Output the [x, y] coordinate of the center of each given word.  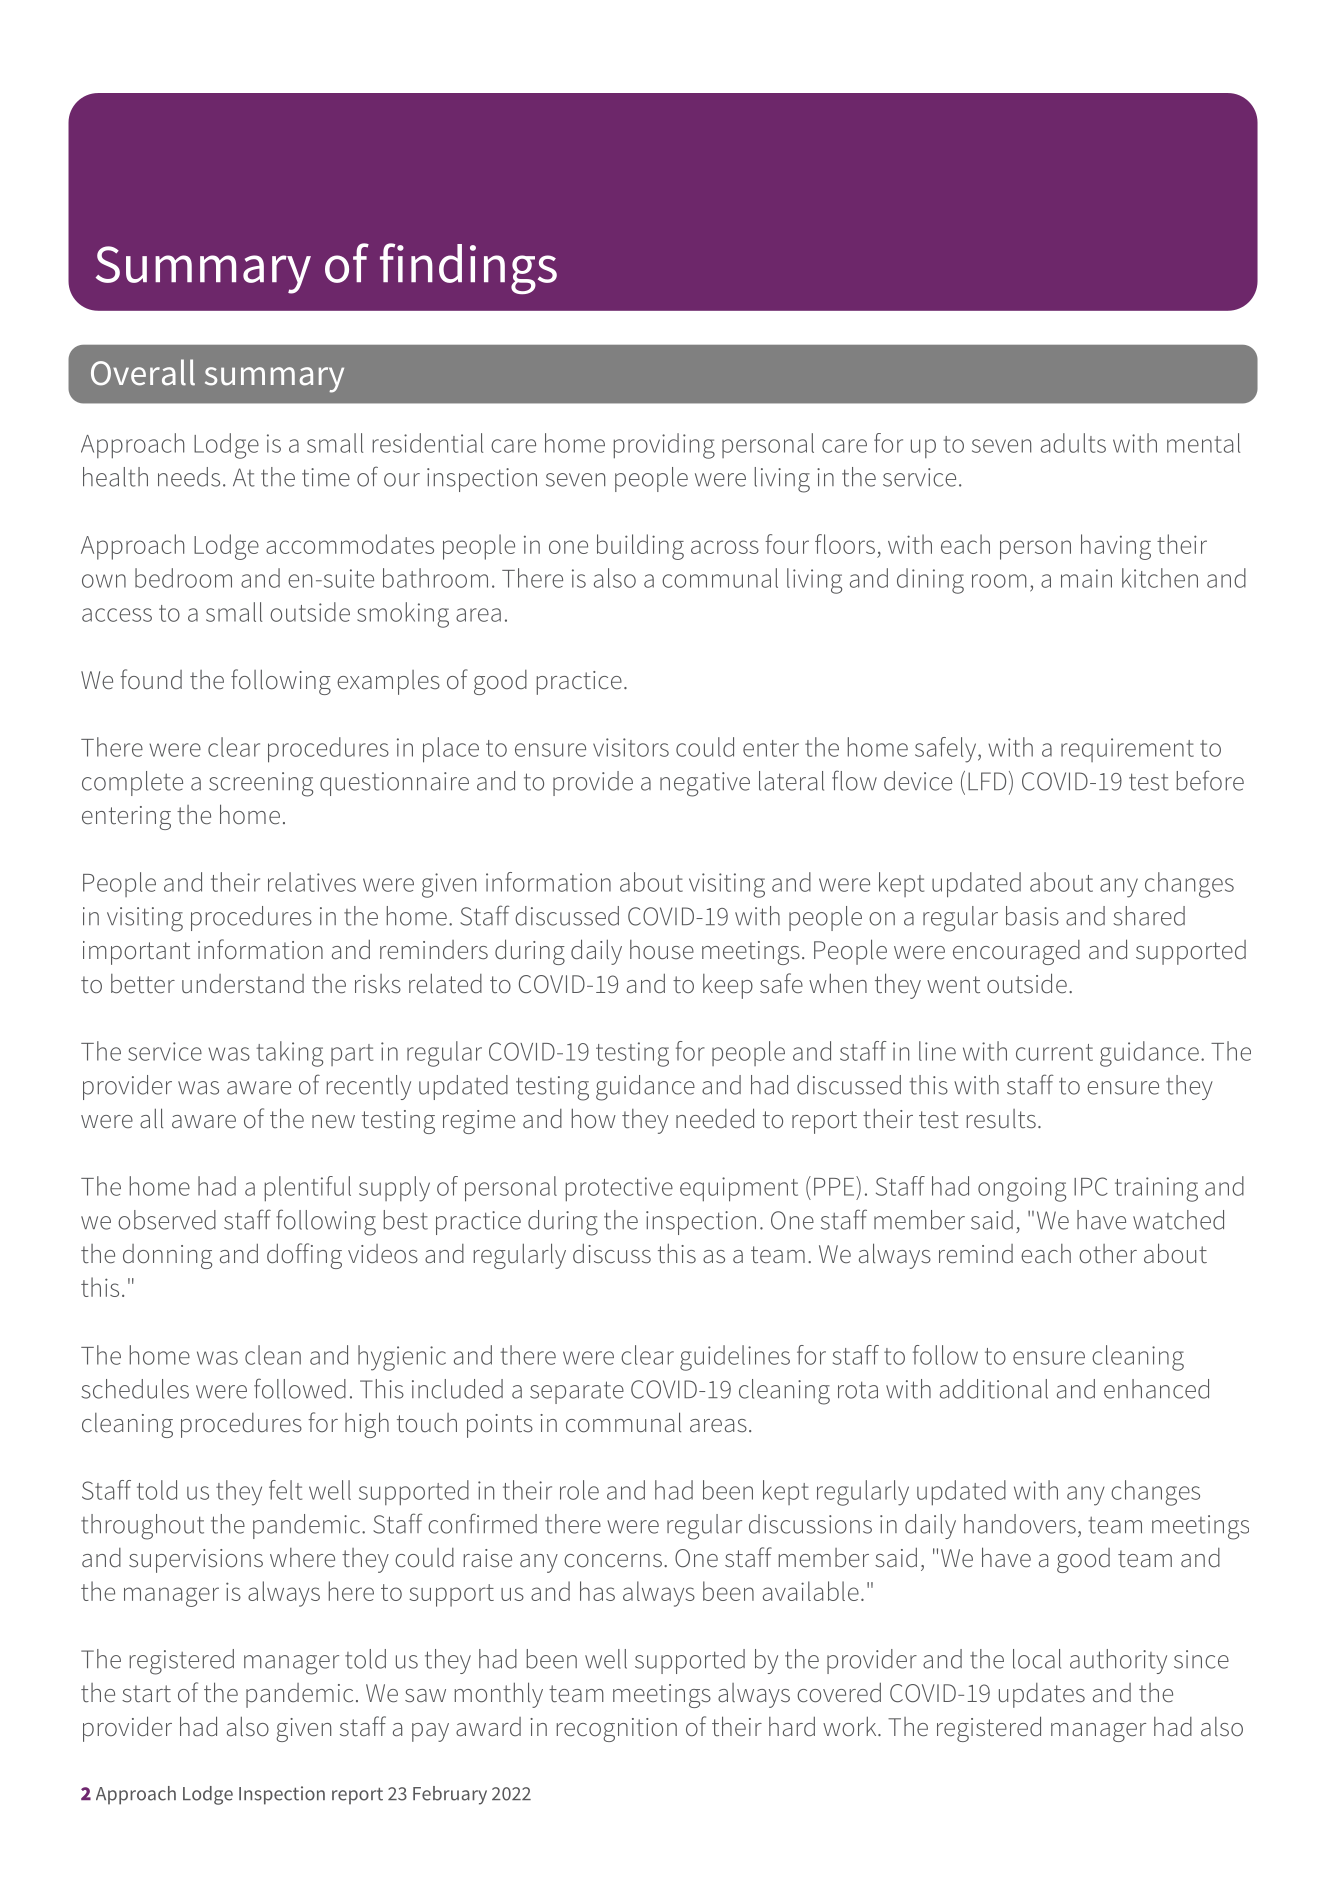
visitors [631, 747]
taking [289, 1054]
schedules [135, 1389]
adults [1073, 443]
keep [728, 986]
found [151, 679]
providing [664, 446]
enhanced [1156, 1389]
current [1054, 1052]
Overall [143, 372]
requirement [1127, 750]
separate [577, 1392]
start [146, 1694]
